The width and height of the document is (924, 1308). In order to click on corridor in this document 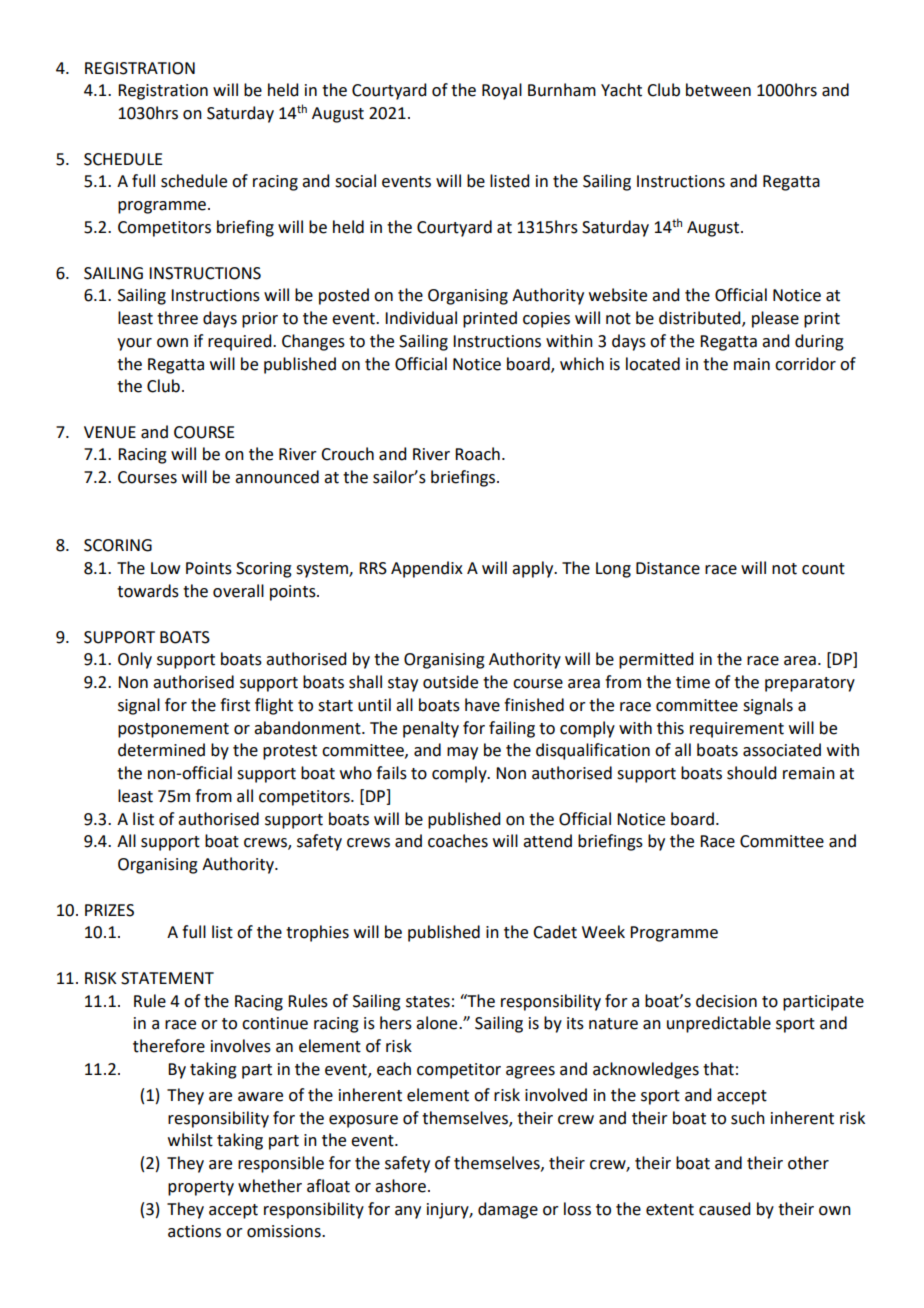, I will do `click(805, 364)`.
